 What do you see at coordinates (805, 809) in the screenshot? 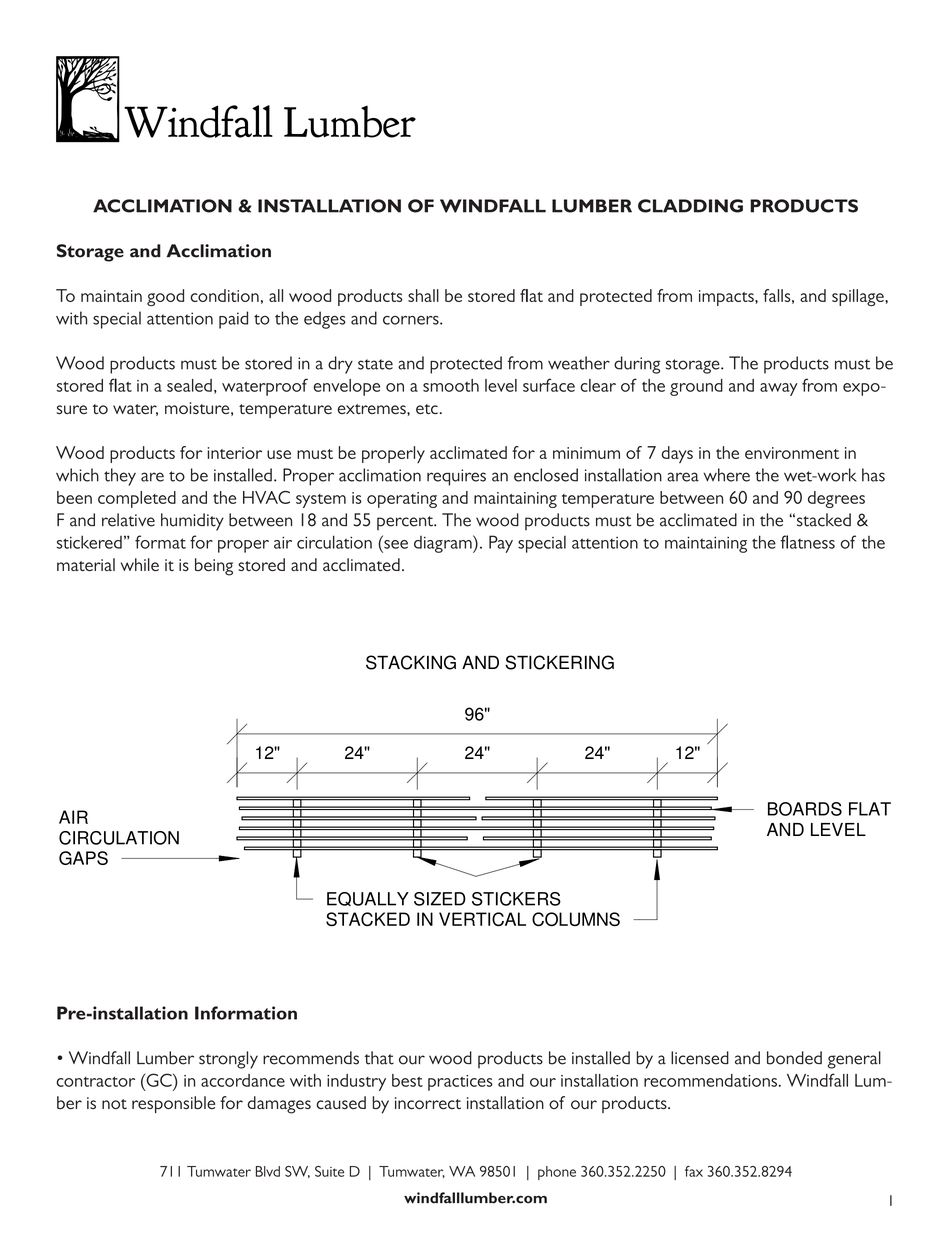
I see `BOARDS` at bounding box center [805, 809].
